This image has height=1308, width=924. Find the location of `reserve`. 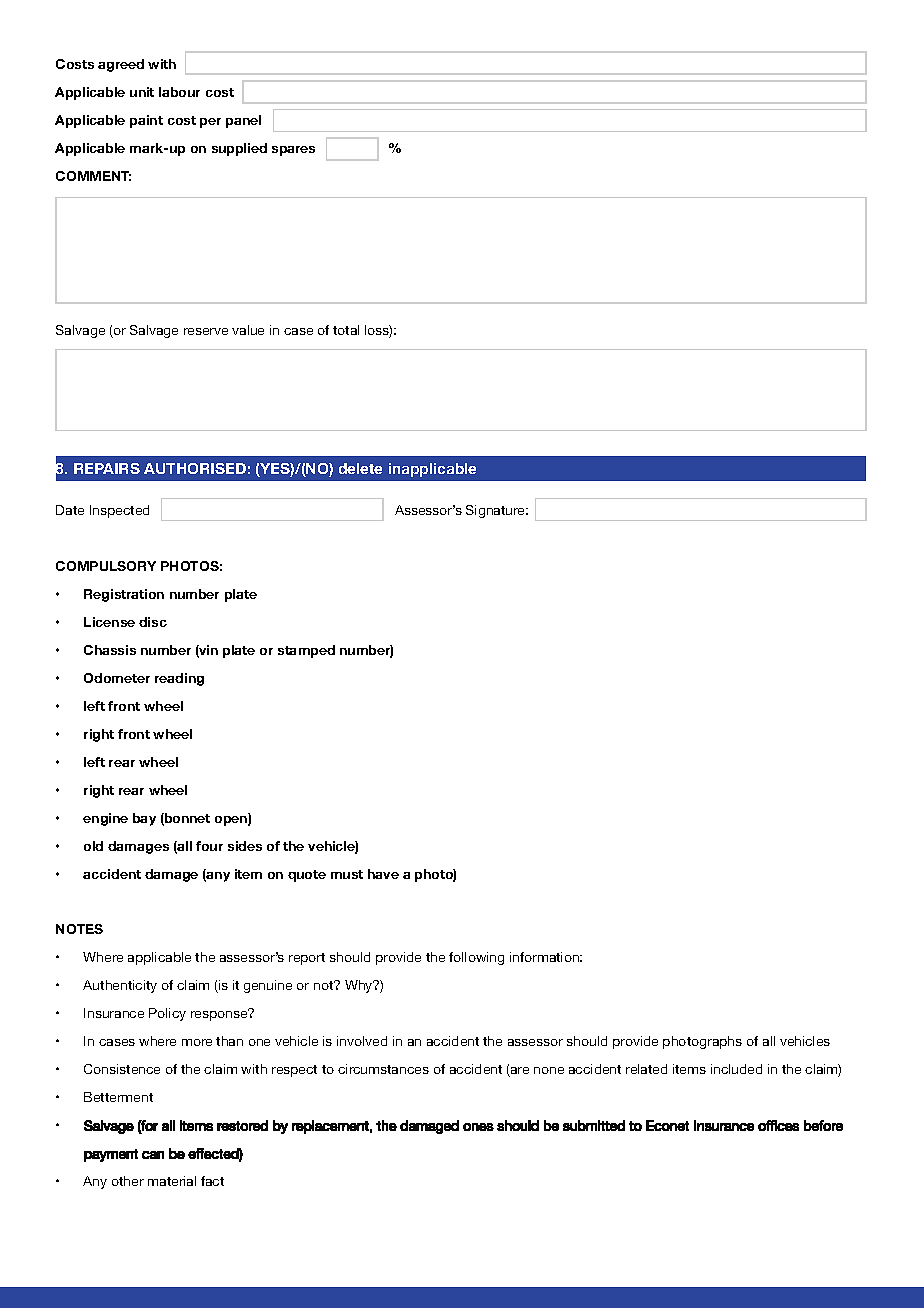

reserve is located at coordinates (206, 331).
